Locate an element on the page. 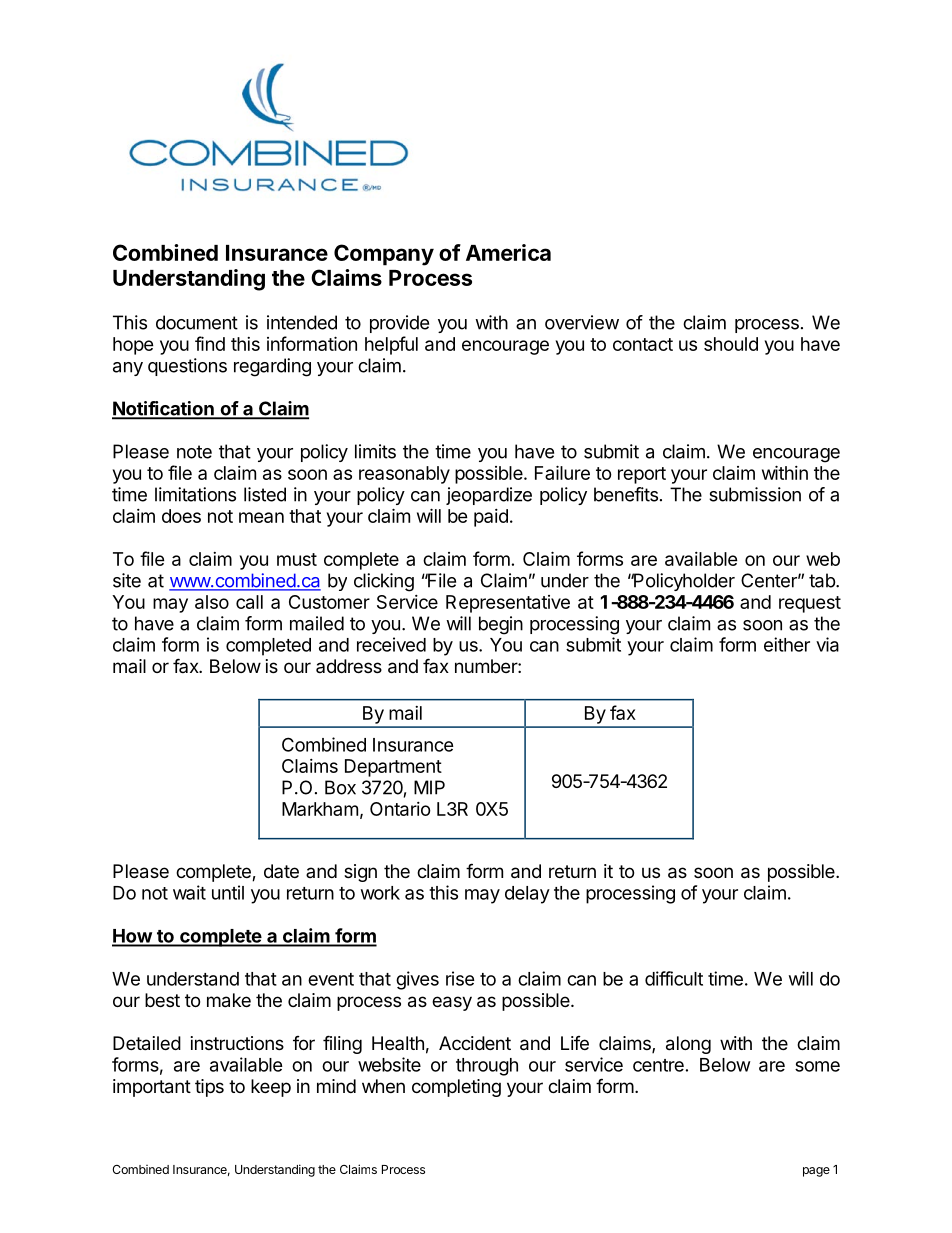  difficult is located at coordinates (674, 978).
